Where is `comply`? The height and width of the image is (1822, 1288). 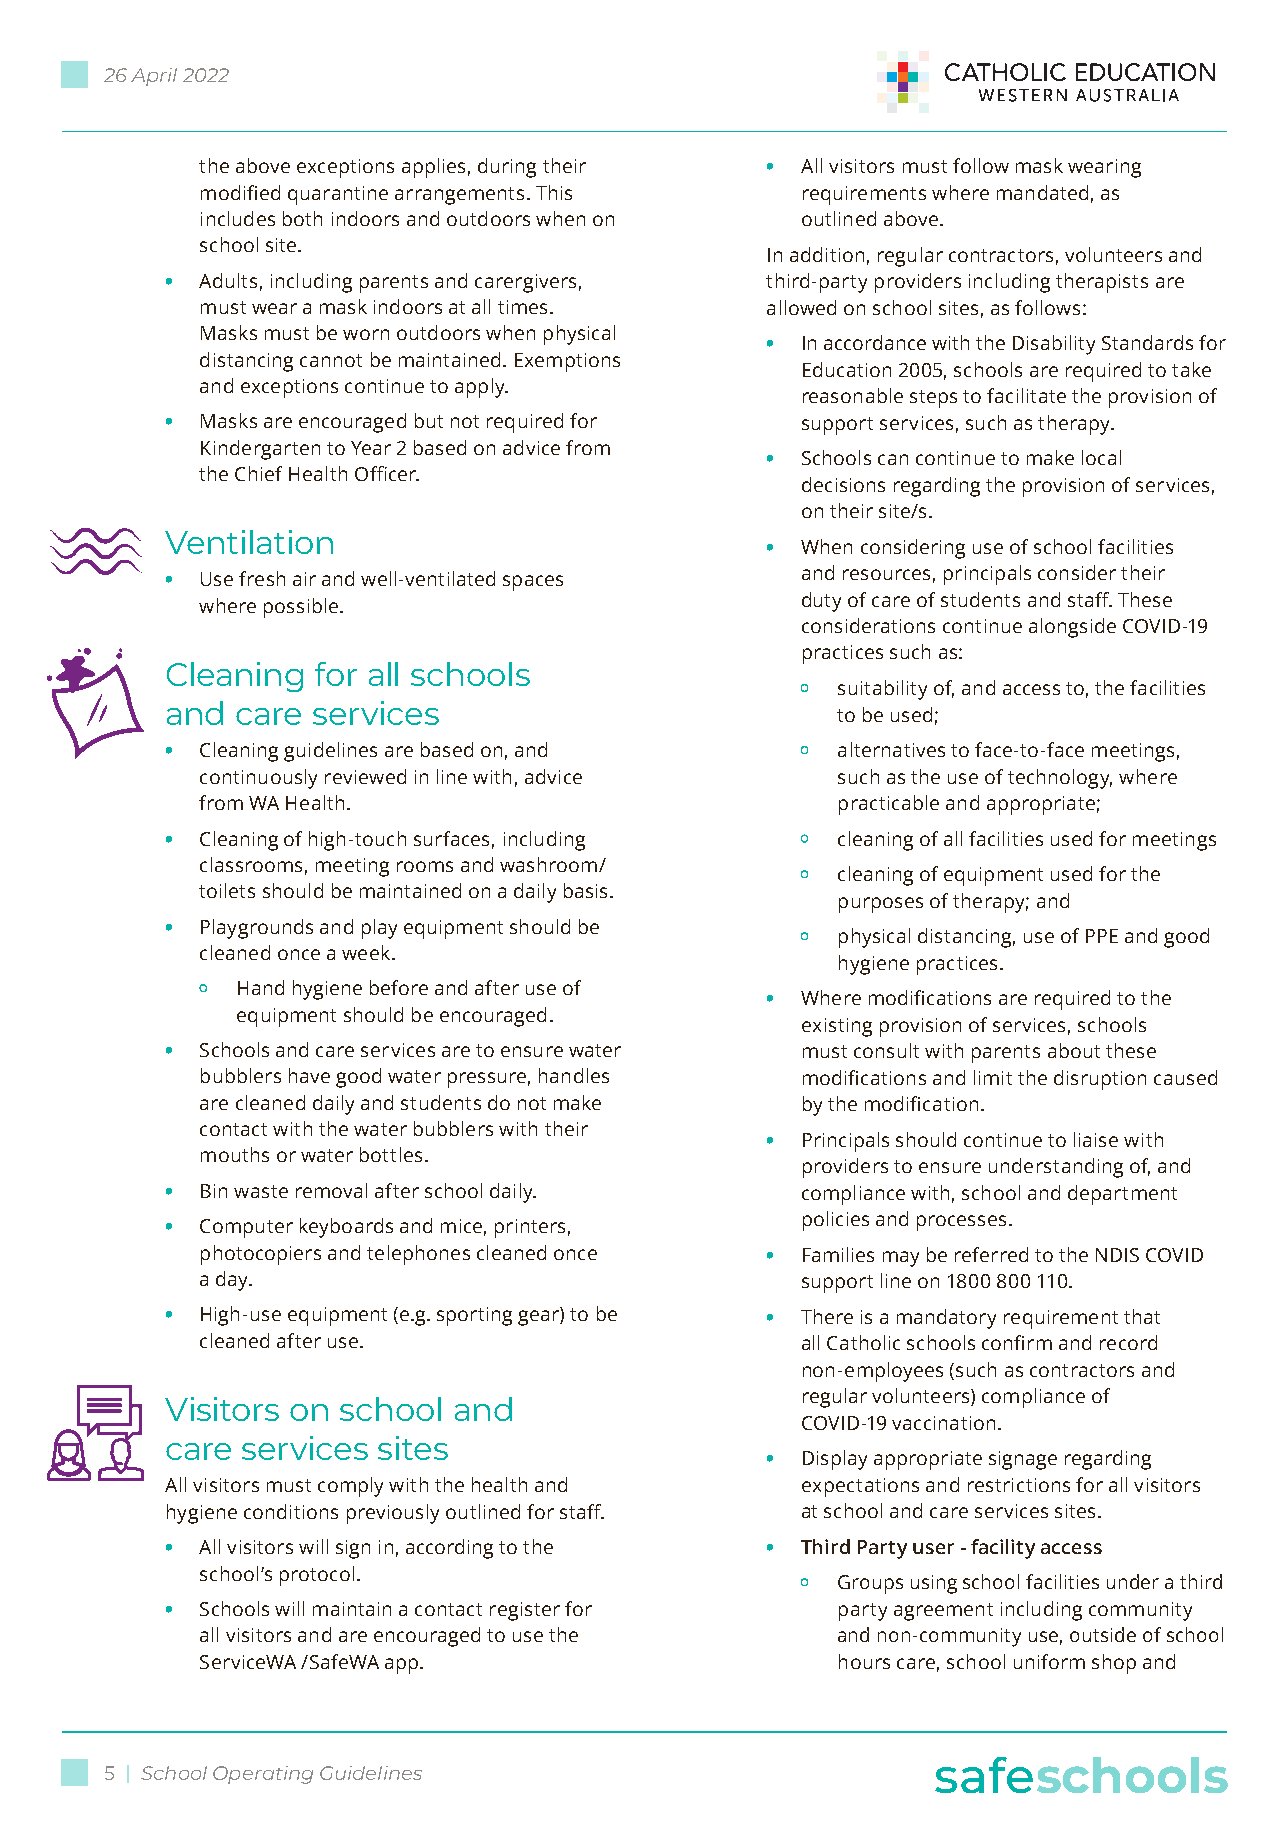 comply is located at coordinates (350, 1487).
